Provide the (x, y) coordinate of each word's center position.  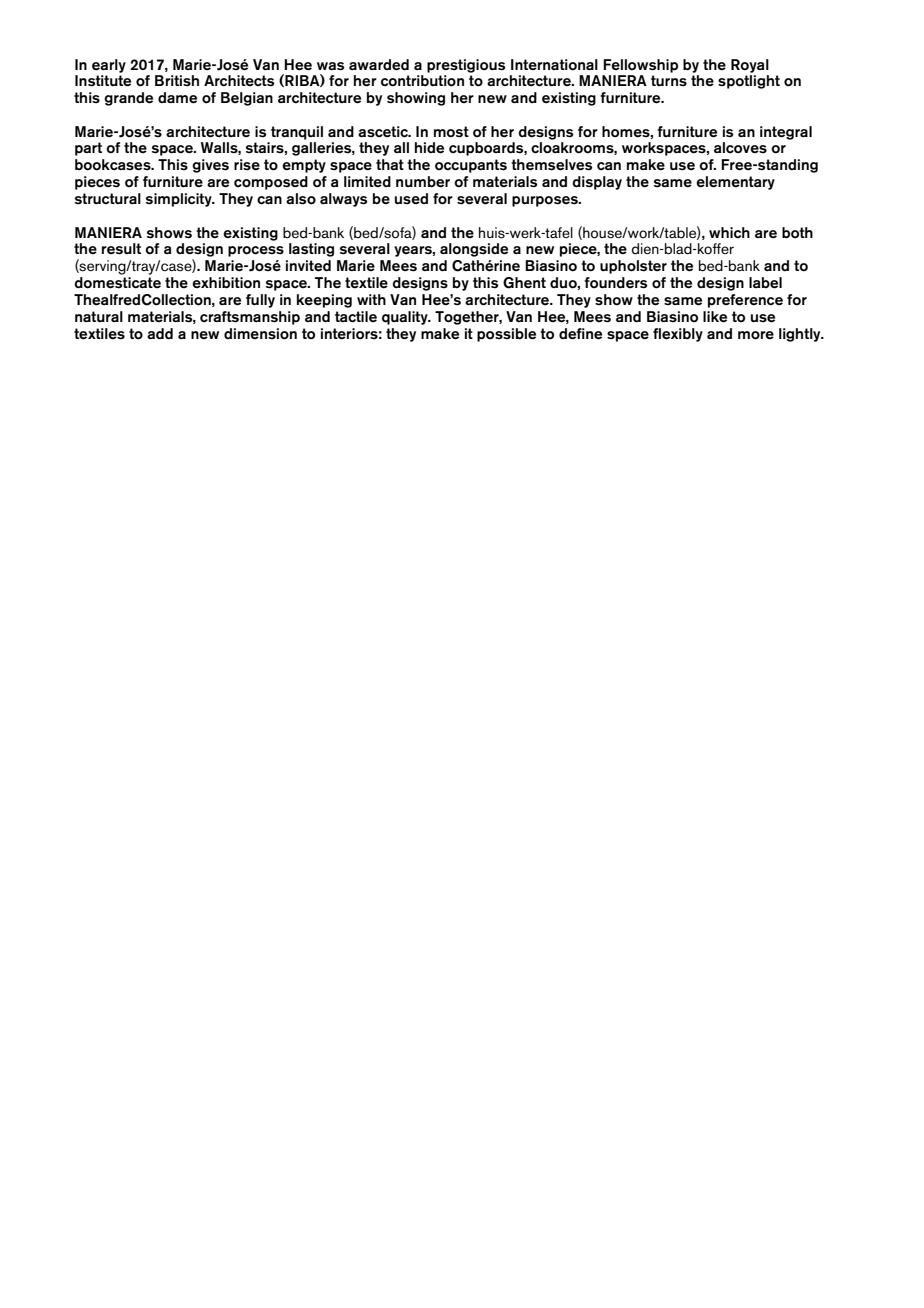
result (121, 249)
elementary (735, 183)
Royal (750, 66)
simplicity (180, 200)
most (451, 132)
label (765, 283)
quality (406, 318)
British (177, 81)
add (160, 333)
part (88, 149)
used (411, 199)
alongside (474, 250)
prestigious (466, 66)
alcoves (740, 148)
